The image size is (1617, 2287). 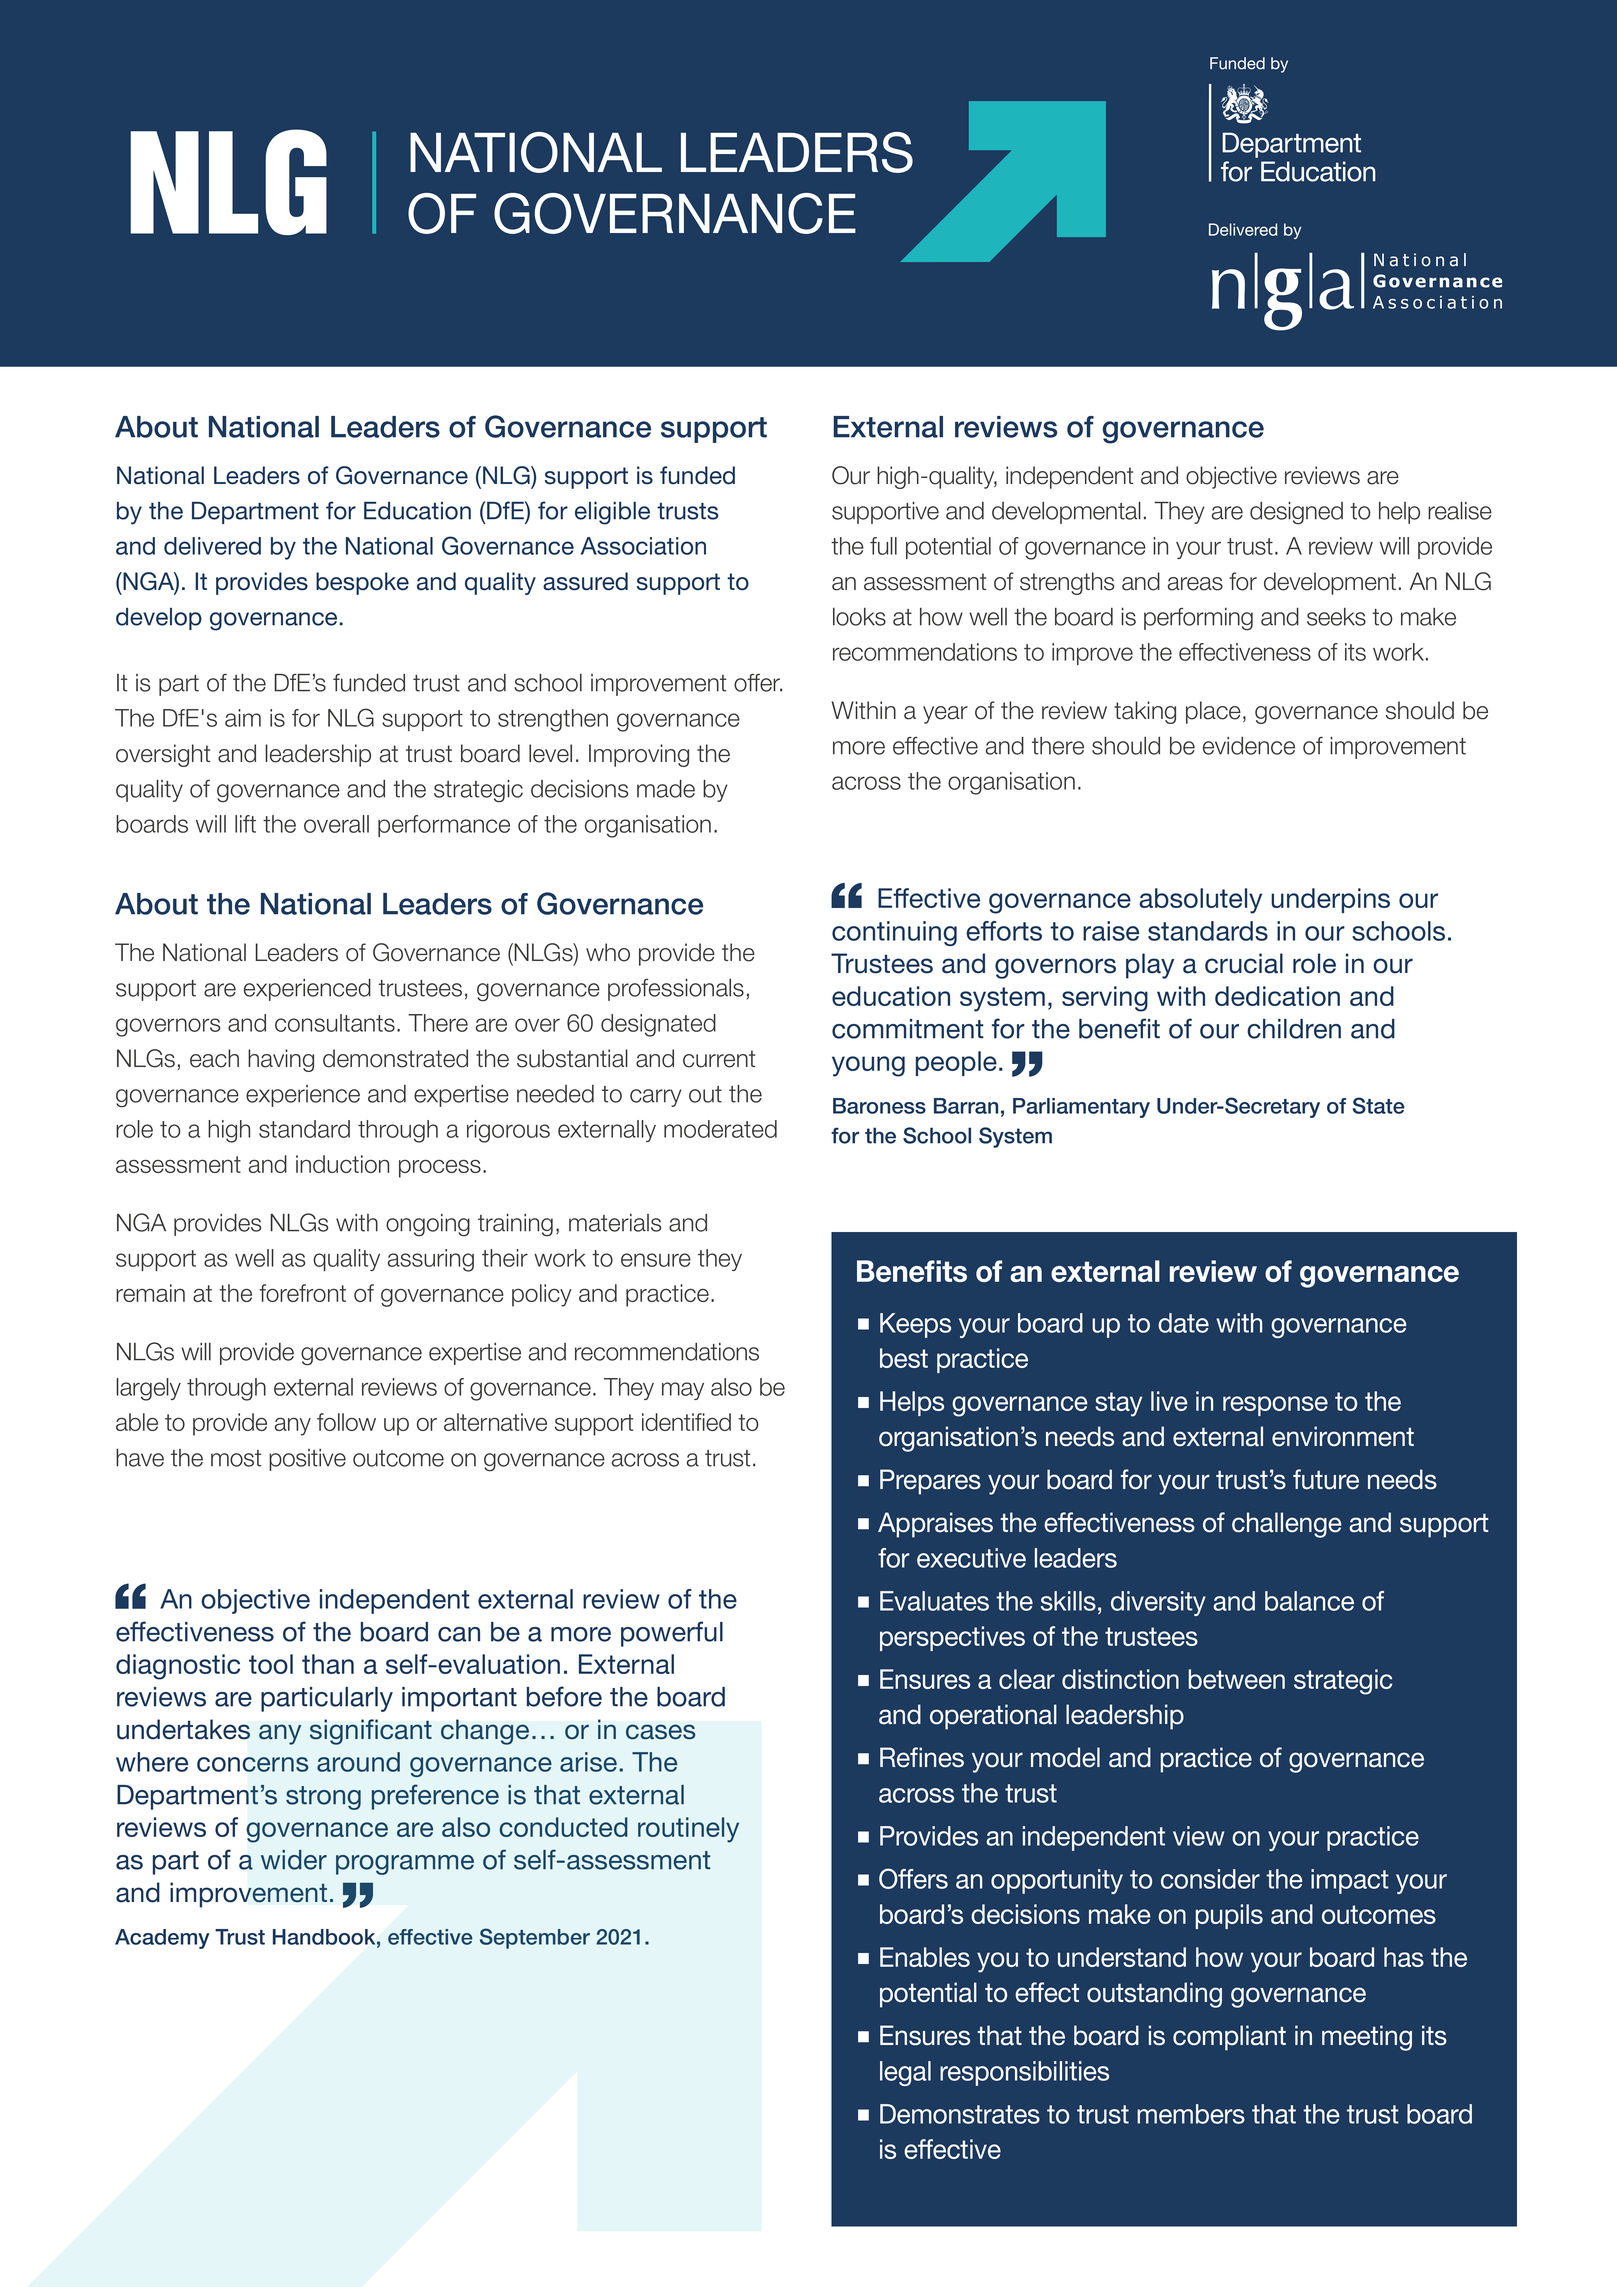 What do you see at coordinates (934, 1601) in the screenshot?
I see `Evaluates` at bounding box center [934, 1601].
